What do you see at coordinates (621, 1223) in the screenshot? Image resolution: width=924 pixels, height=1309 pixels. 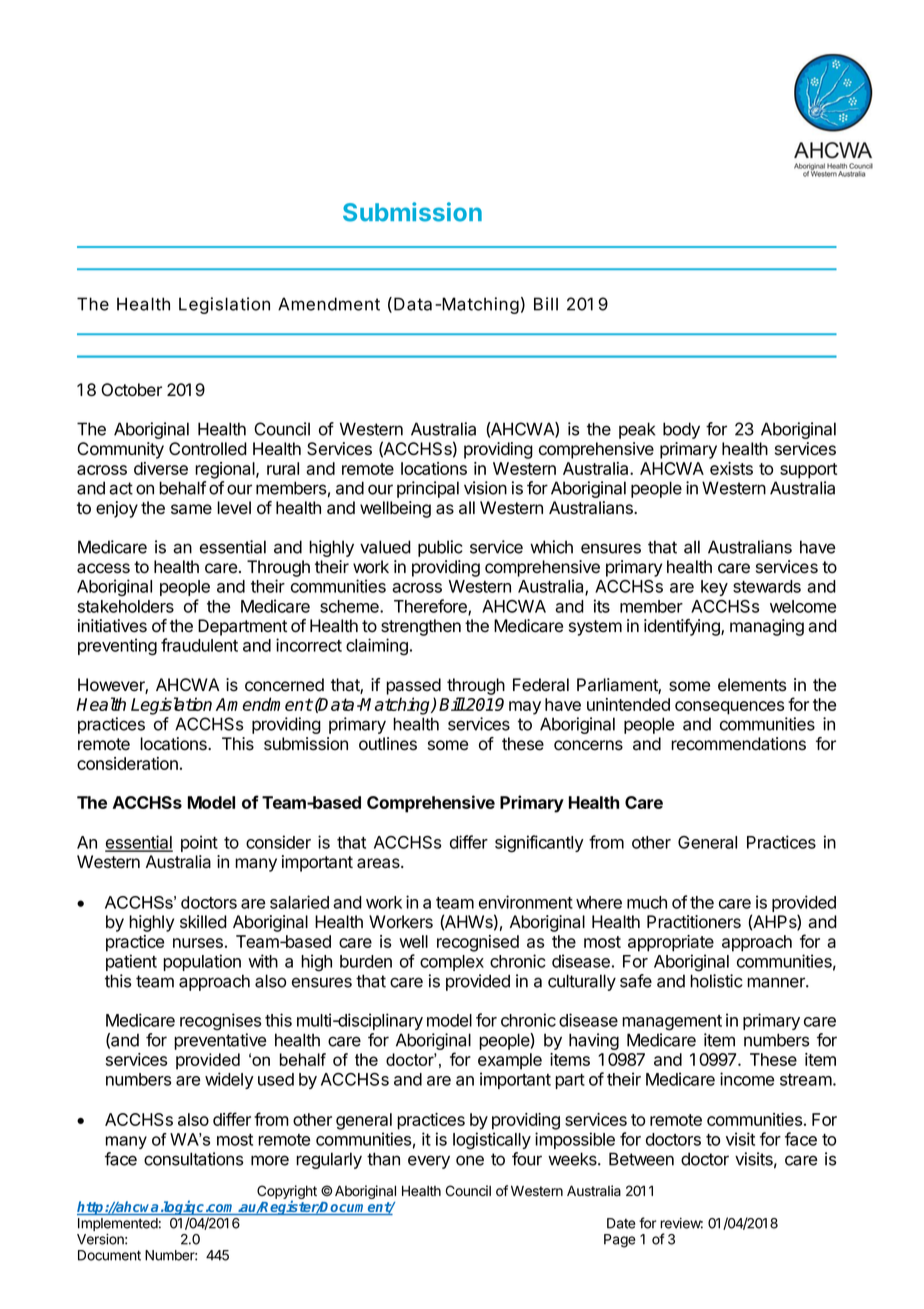 I see `Date` at bounding box center [621, 1223].
